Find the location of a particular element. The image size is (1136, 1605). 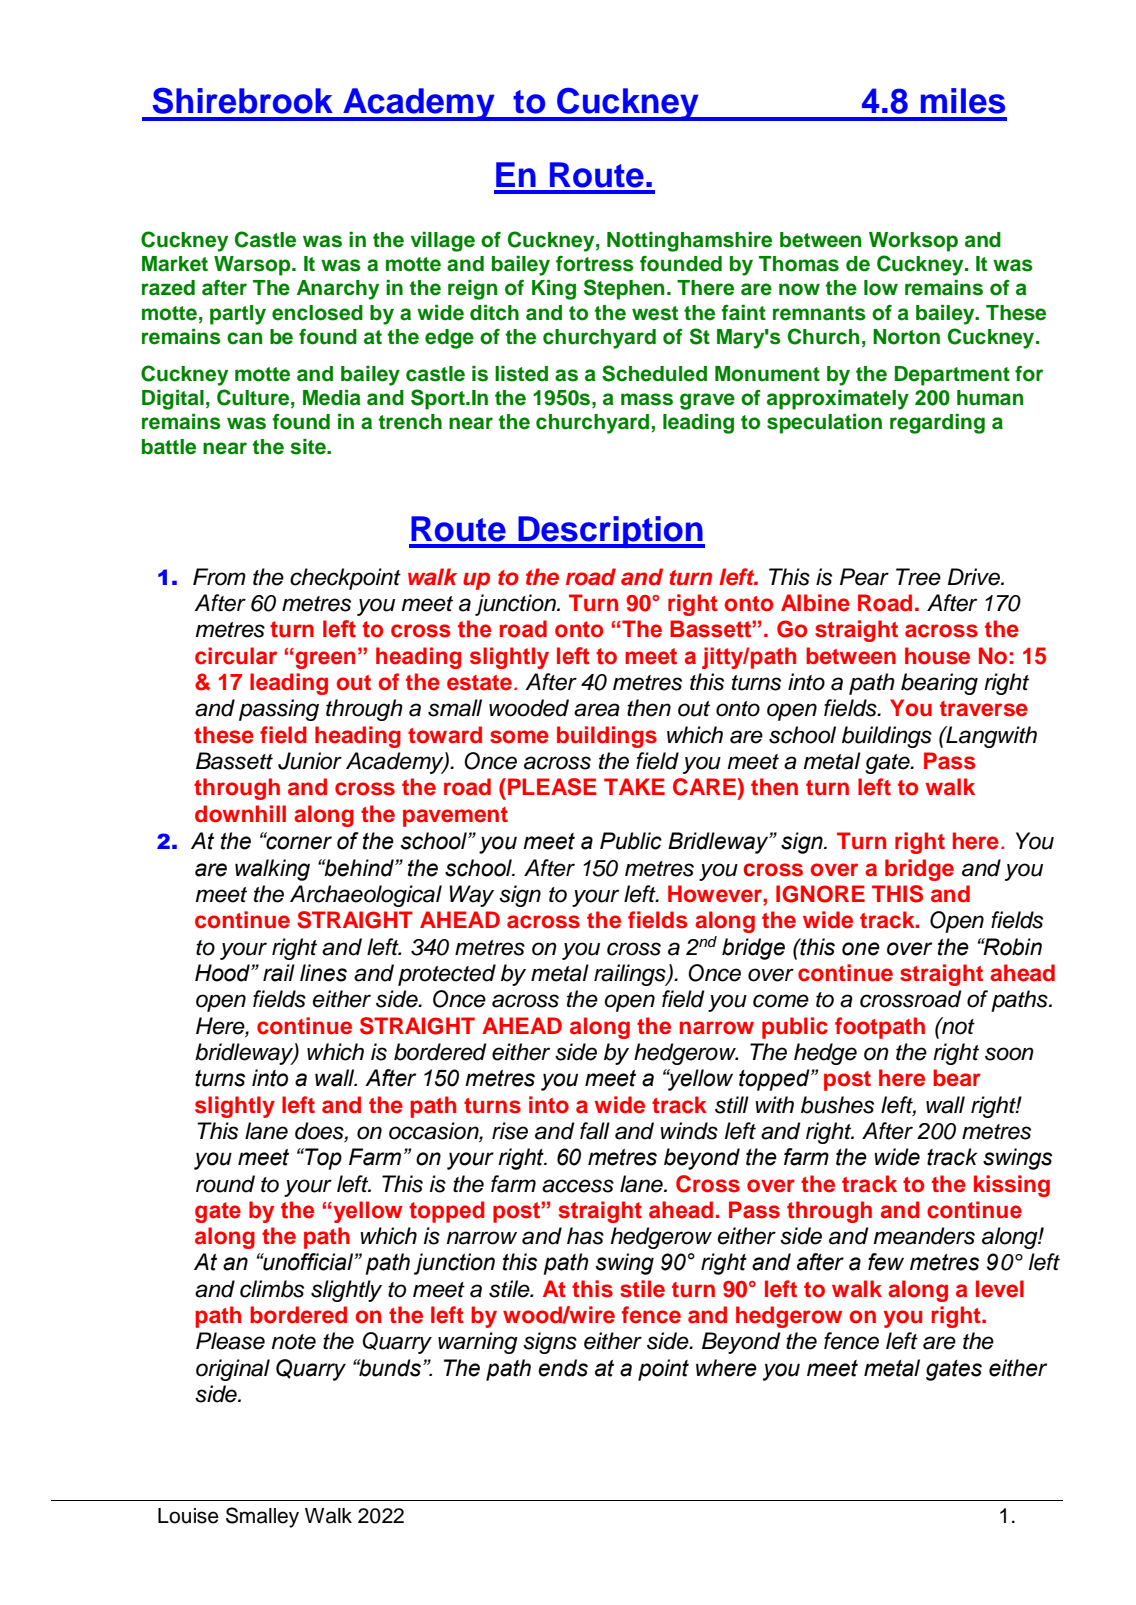

ends is located at coordinates (563, 1368).
